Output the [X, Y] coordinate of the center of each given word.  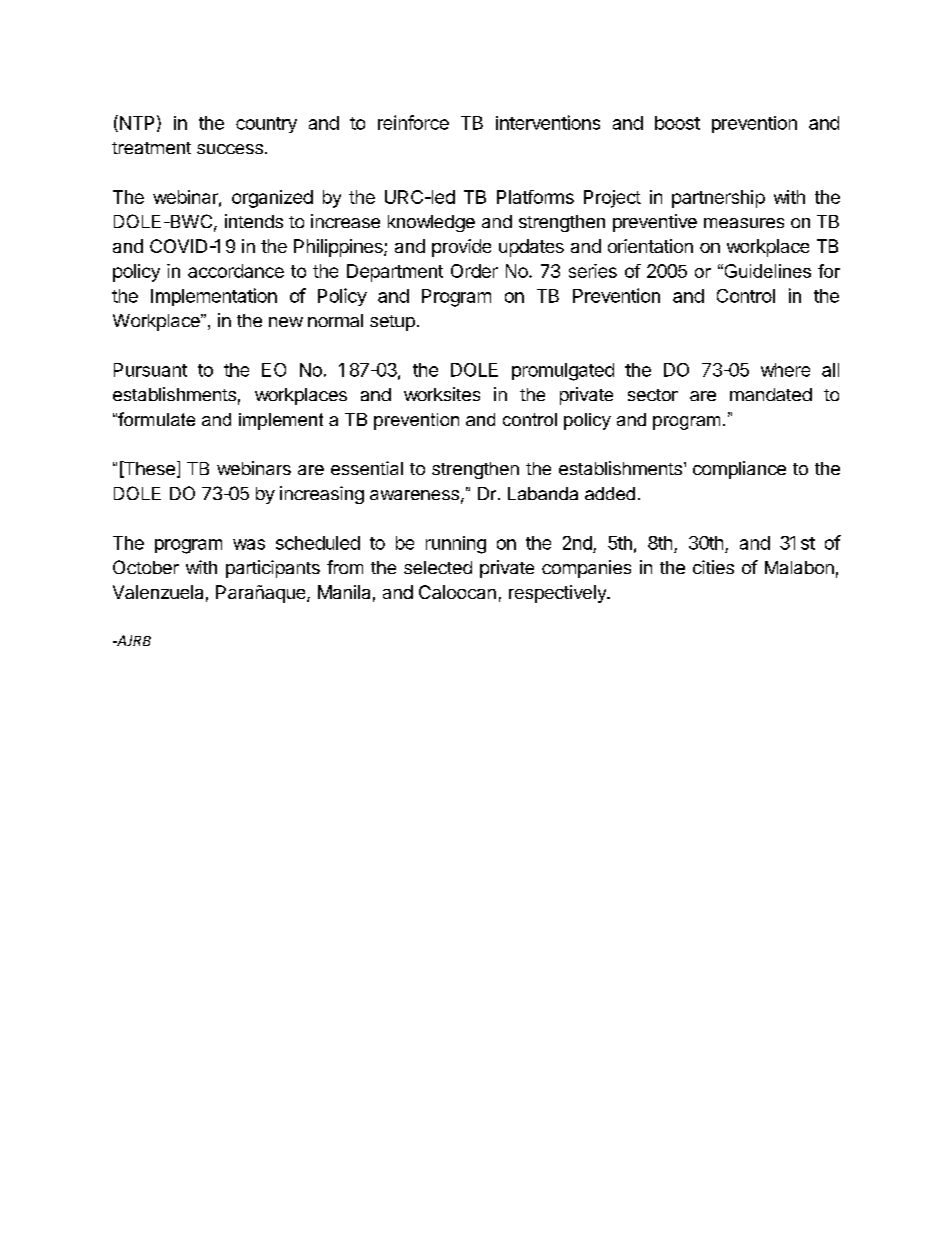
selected [438, 567]
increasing [322, 495]
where [785, 370]
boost [677, 123]
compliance [739, 470]
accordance [236, 271]
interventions [548, 122]
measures [744, 223]
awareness [414, 495]
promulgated [563, 372]
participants [273, 569]
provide [461, 248]
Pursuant [150, 370]
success [230, 149]
